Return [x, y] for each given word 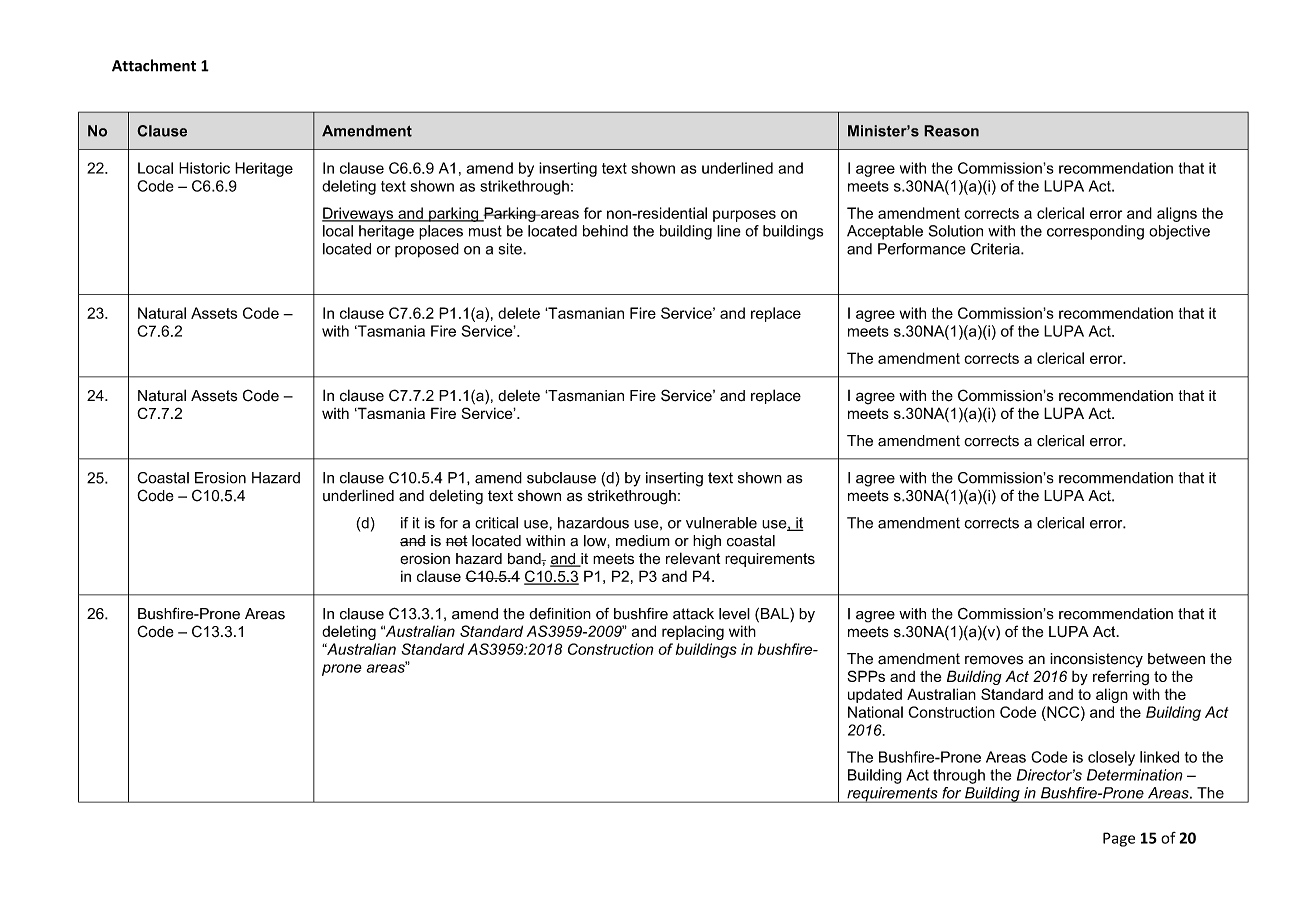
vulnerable [721, 523]
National [875, 712]
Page [1119, 839]
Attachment [154, 65]
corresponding [1095, 232]
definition [560, 614]
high [707, 542]
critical [496, 523]
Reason [951, 131]
